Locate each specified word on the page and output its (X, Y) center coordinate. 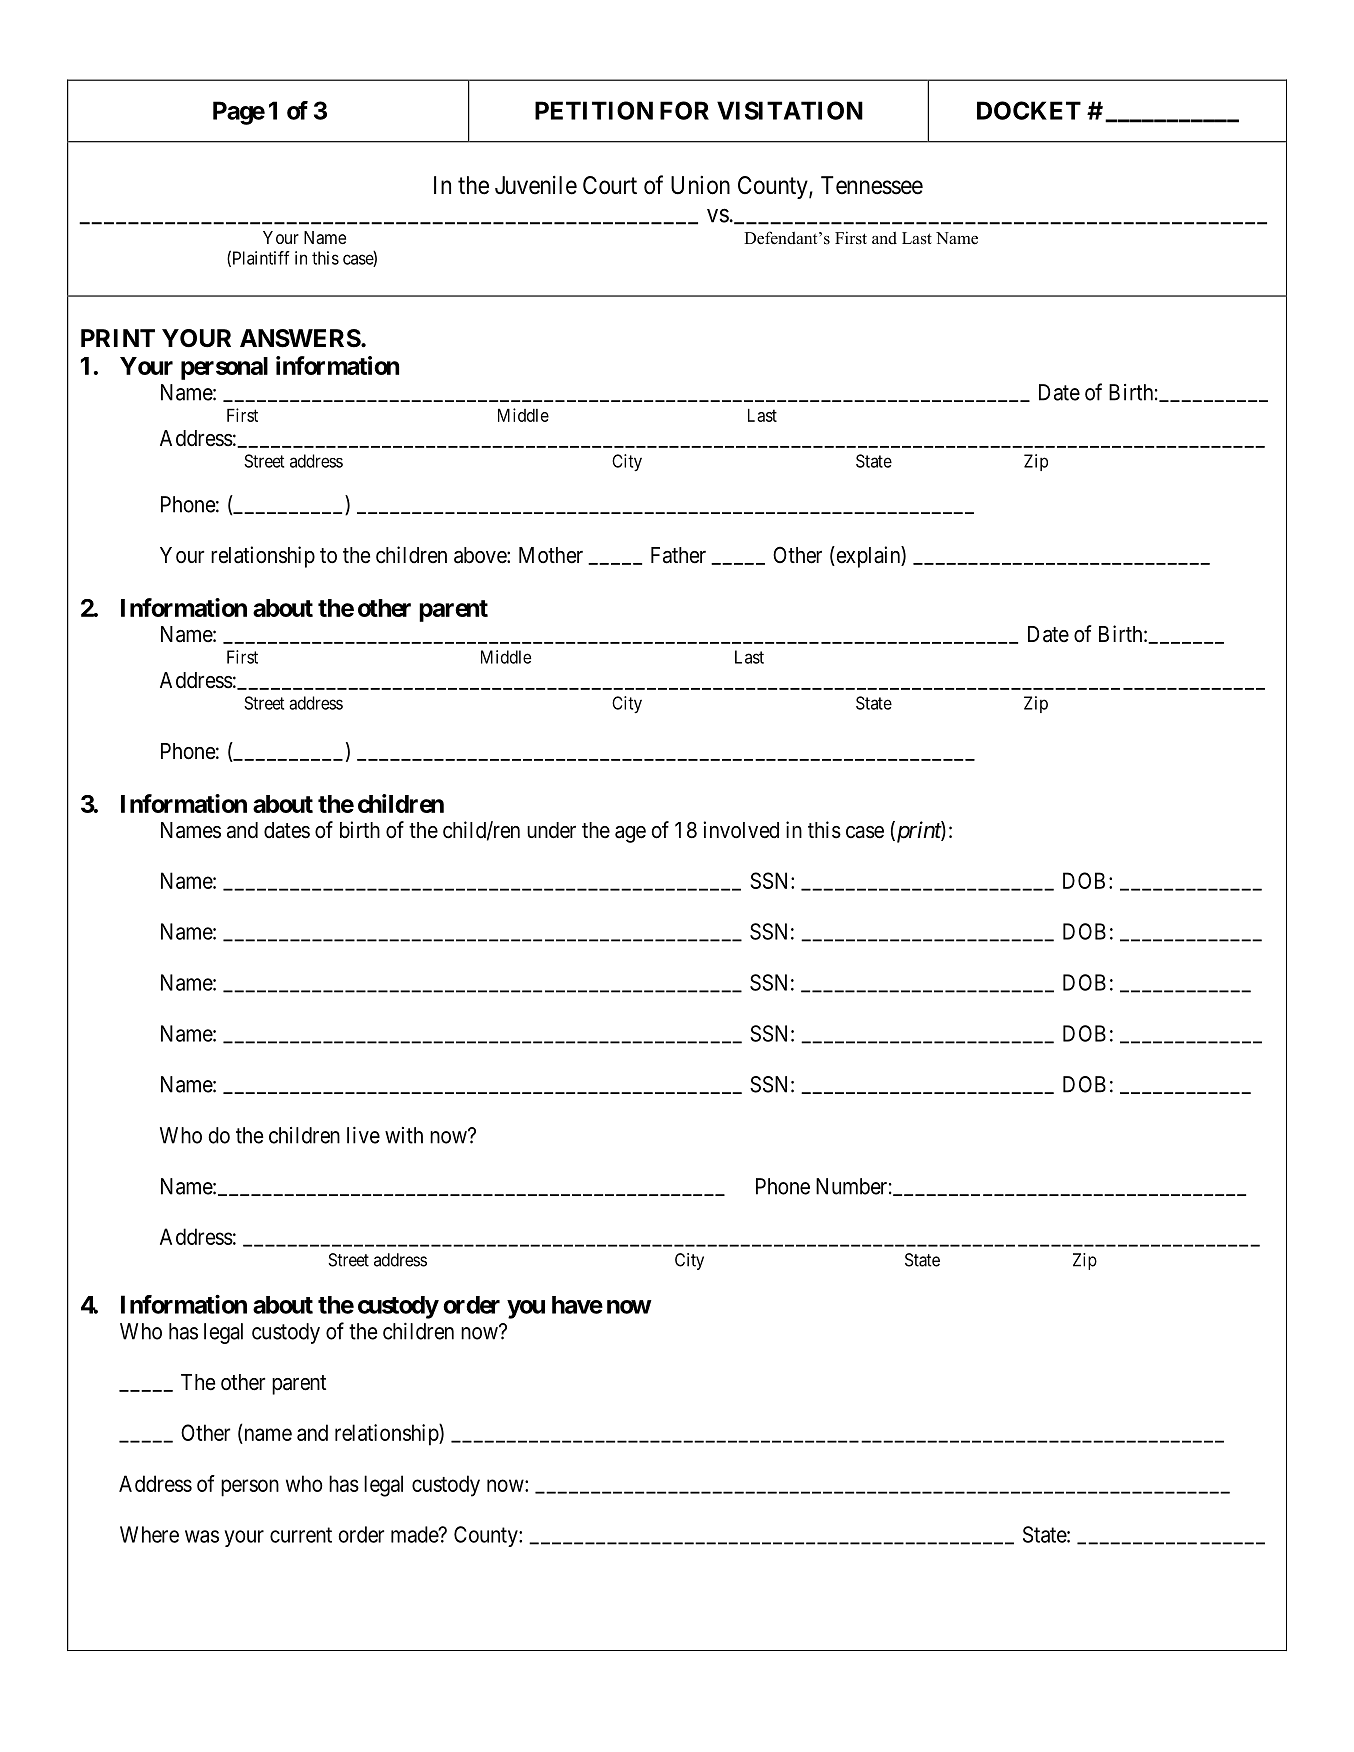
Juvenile (536, 185)
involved (741, 830)
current (301, 1535)
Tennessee (872, 185)
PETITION (594, 110)
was (202, 1536)
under (551, 830)
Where (149, 1534)
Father (678, 555)
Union (700, 185)
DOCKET (1029, 110)
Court (610, 185)
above (481, 555)
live (363, 1135)
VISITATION (790, 110)
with (404, 1135)
